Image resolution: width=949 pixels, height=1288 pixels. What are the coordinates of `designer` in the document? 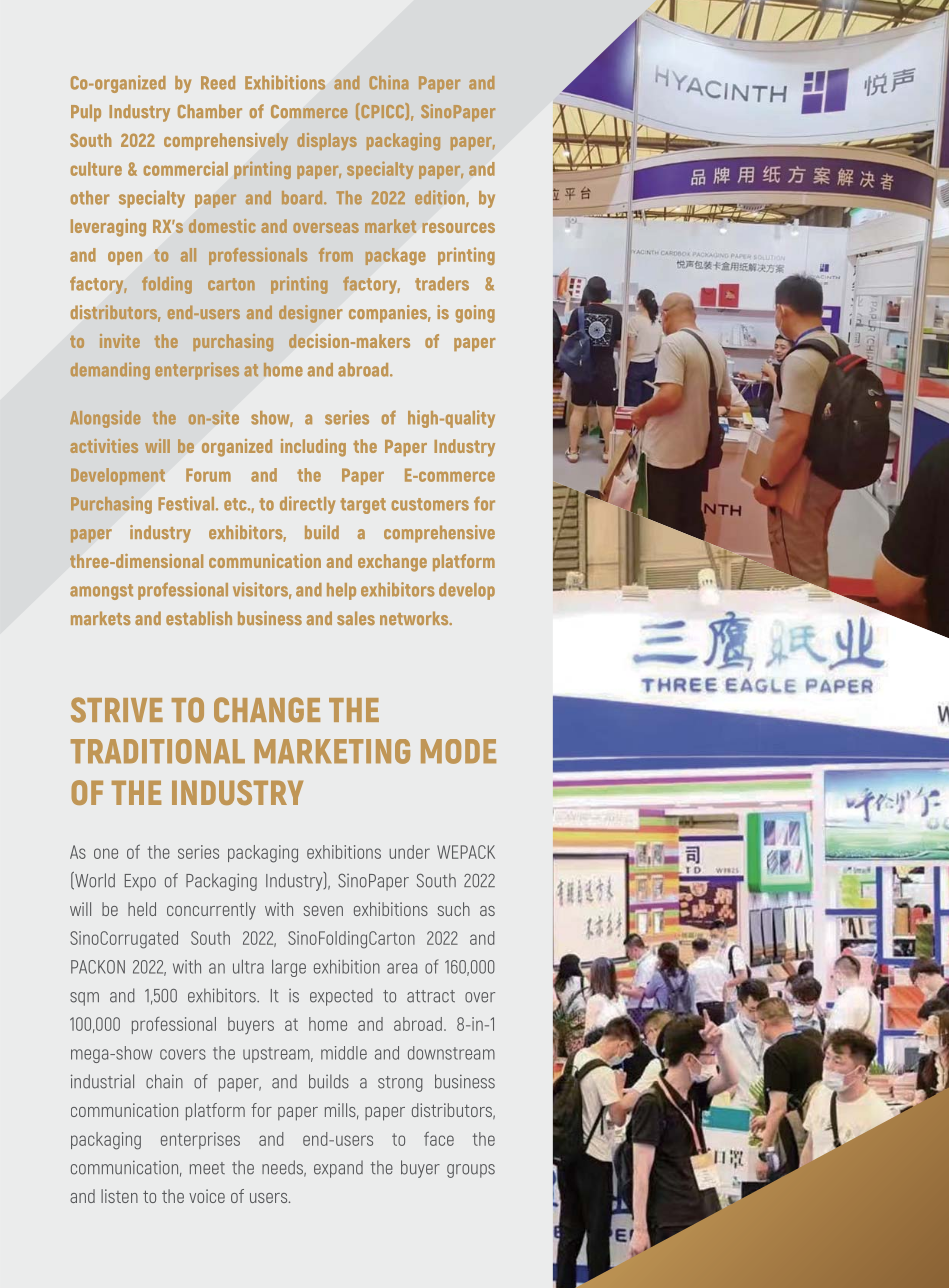 It's located at (310, 314).
